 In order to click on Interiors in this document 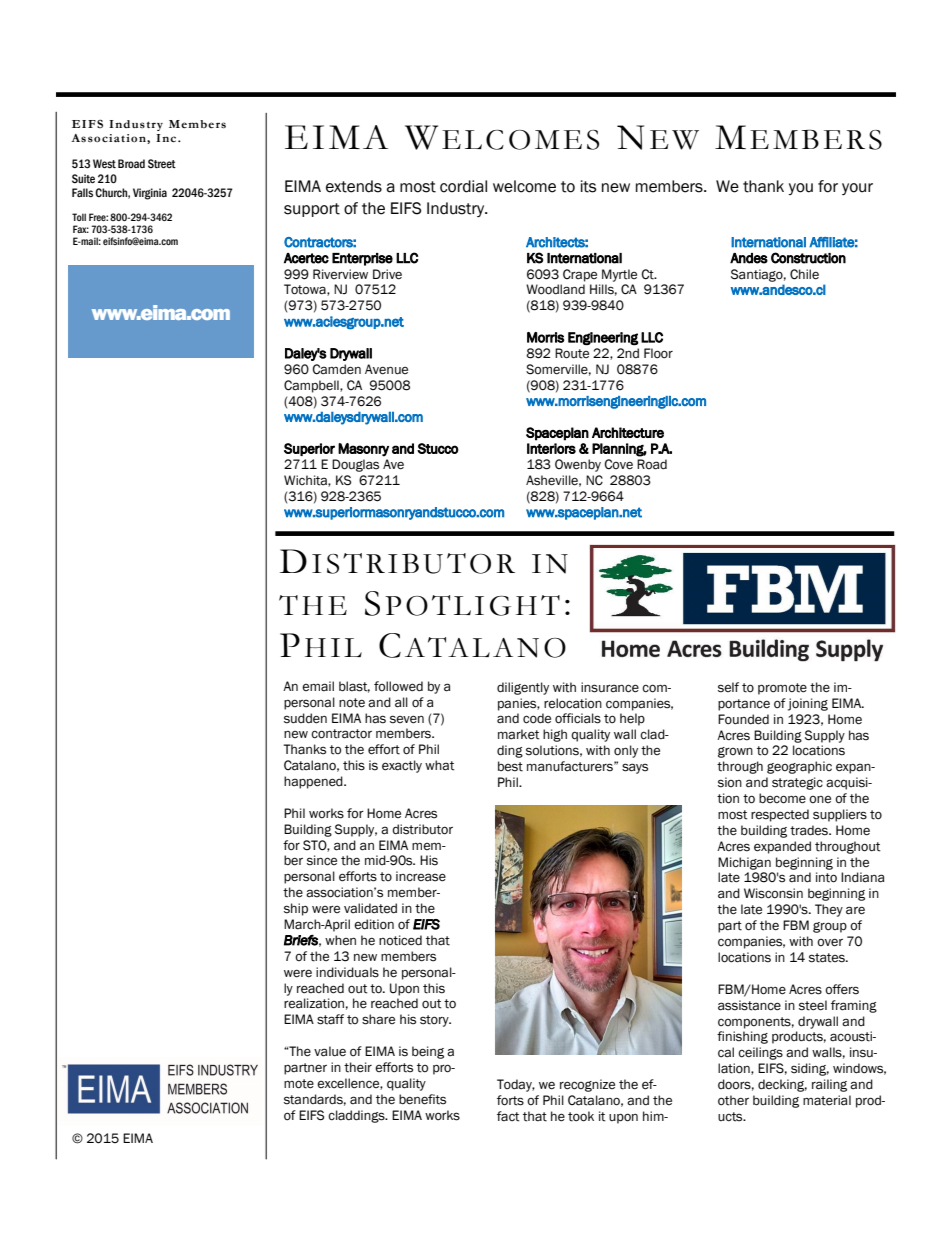, I will do `click(551, 448)`.
